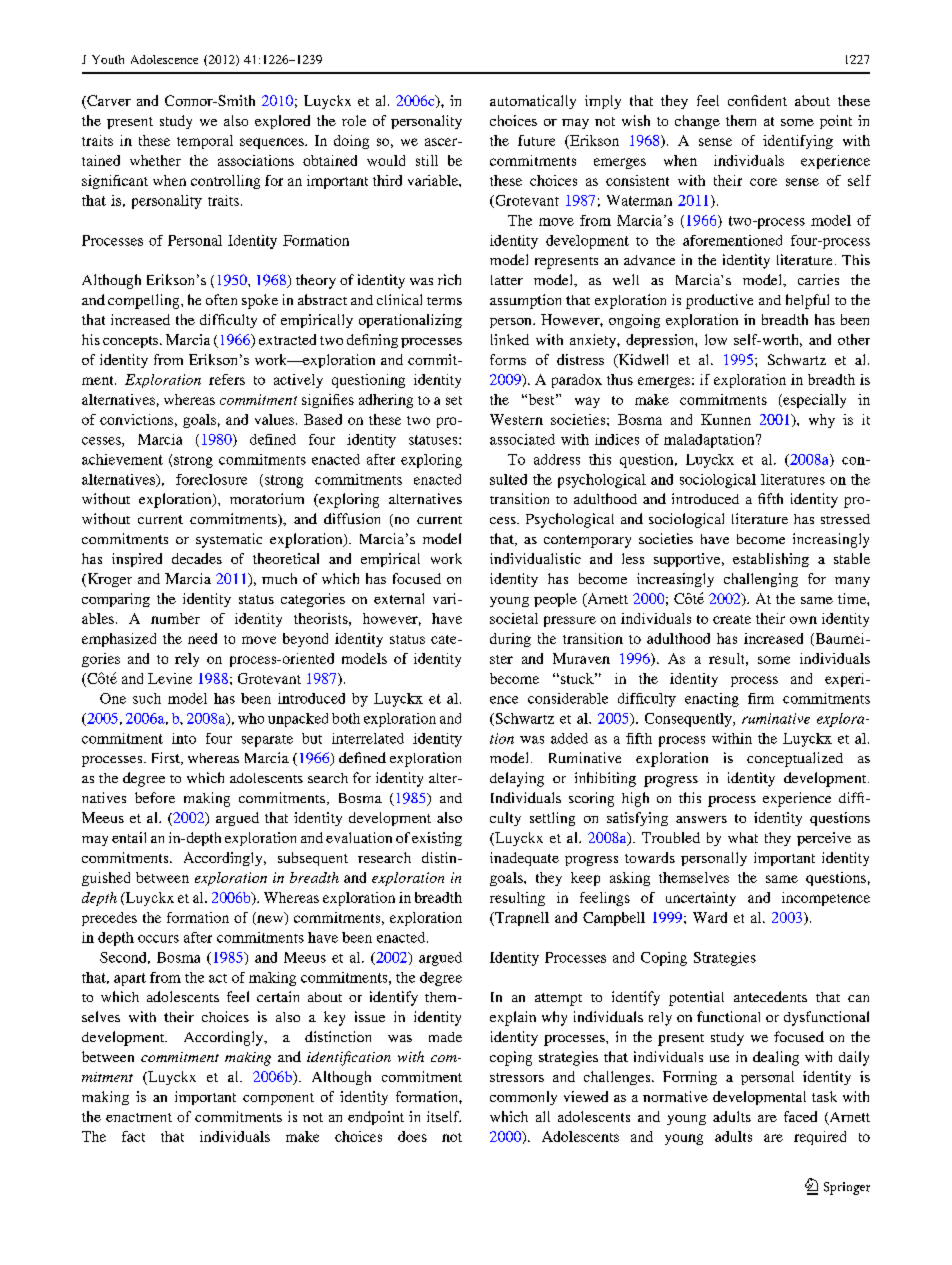  Describe the element at coordinates (133, 1136) in the page. I see `fact` at that location.
